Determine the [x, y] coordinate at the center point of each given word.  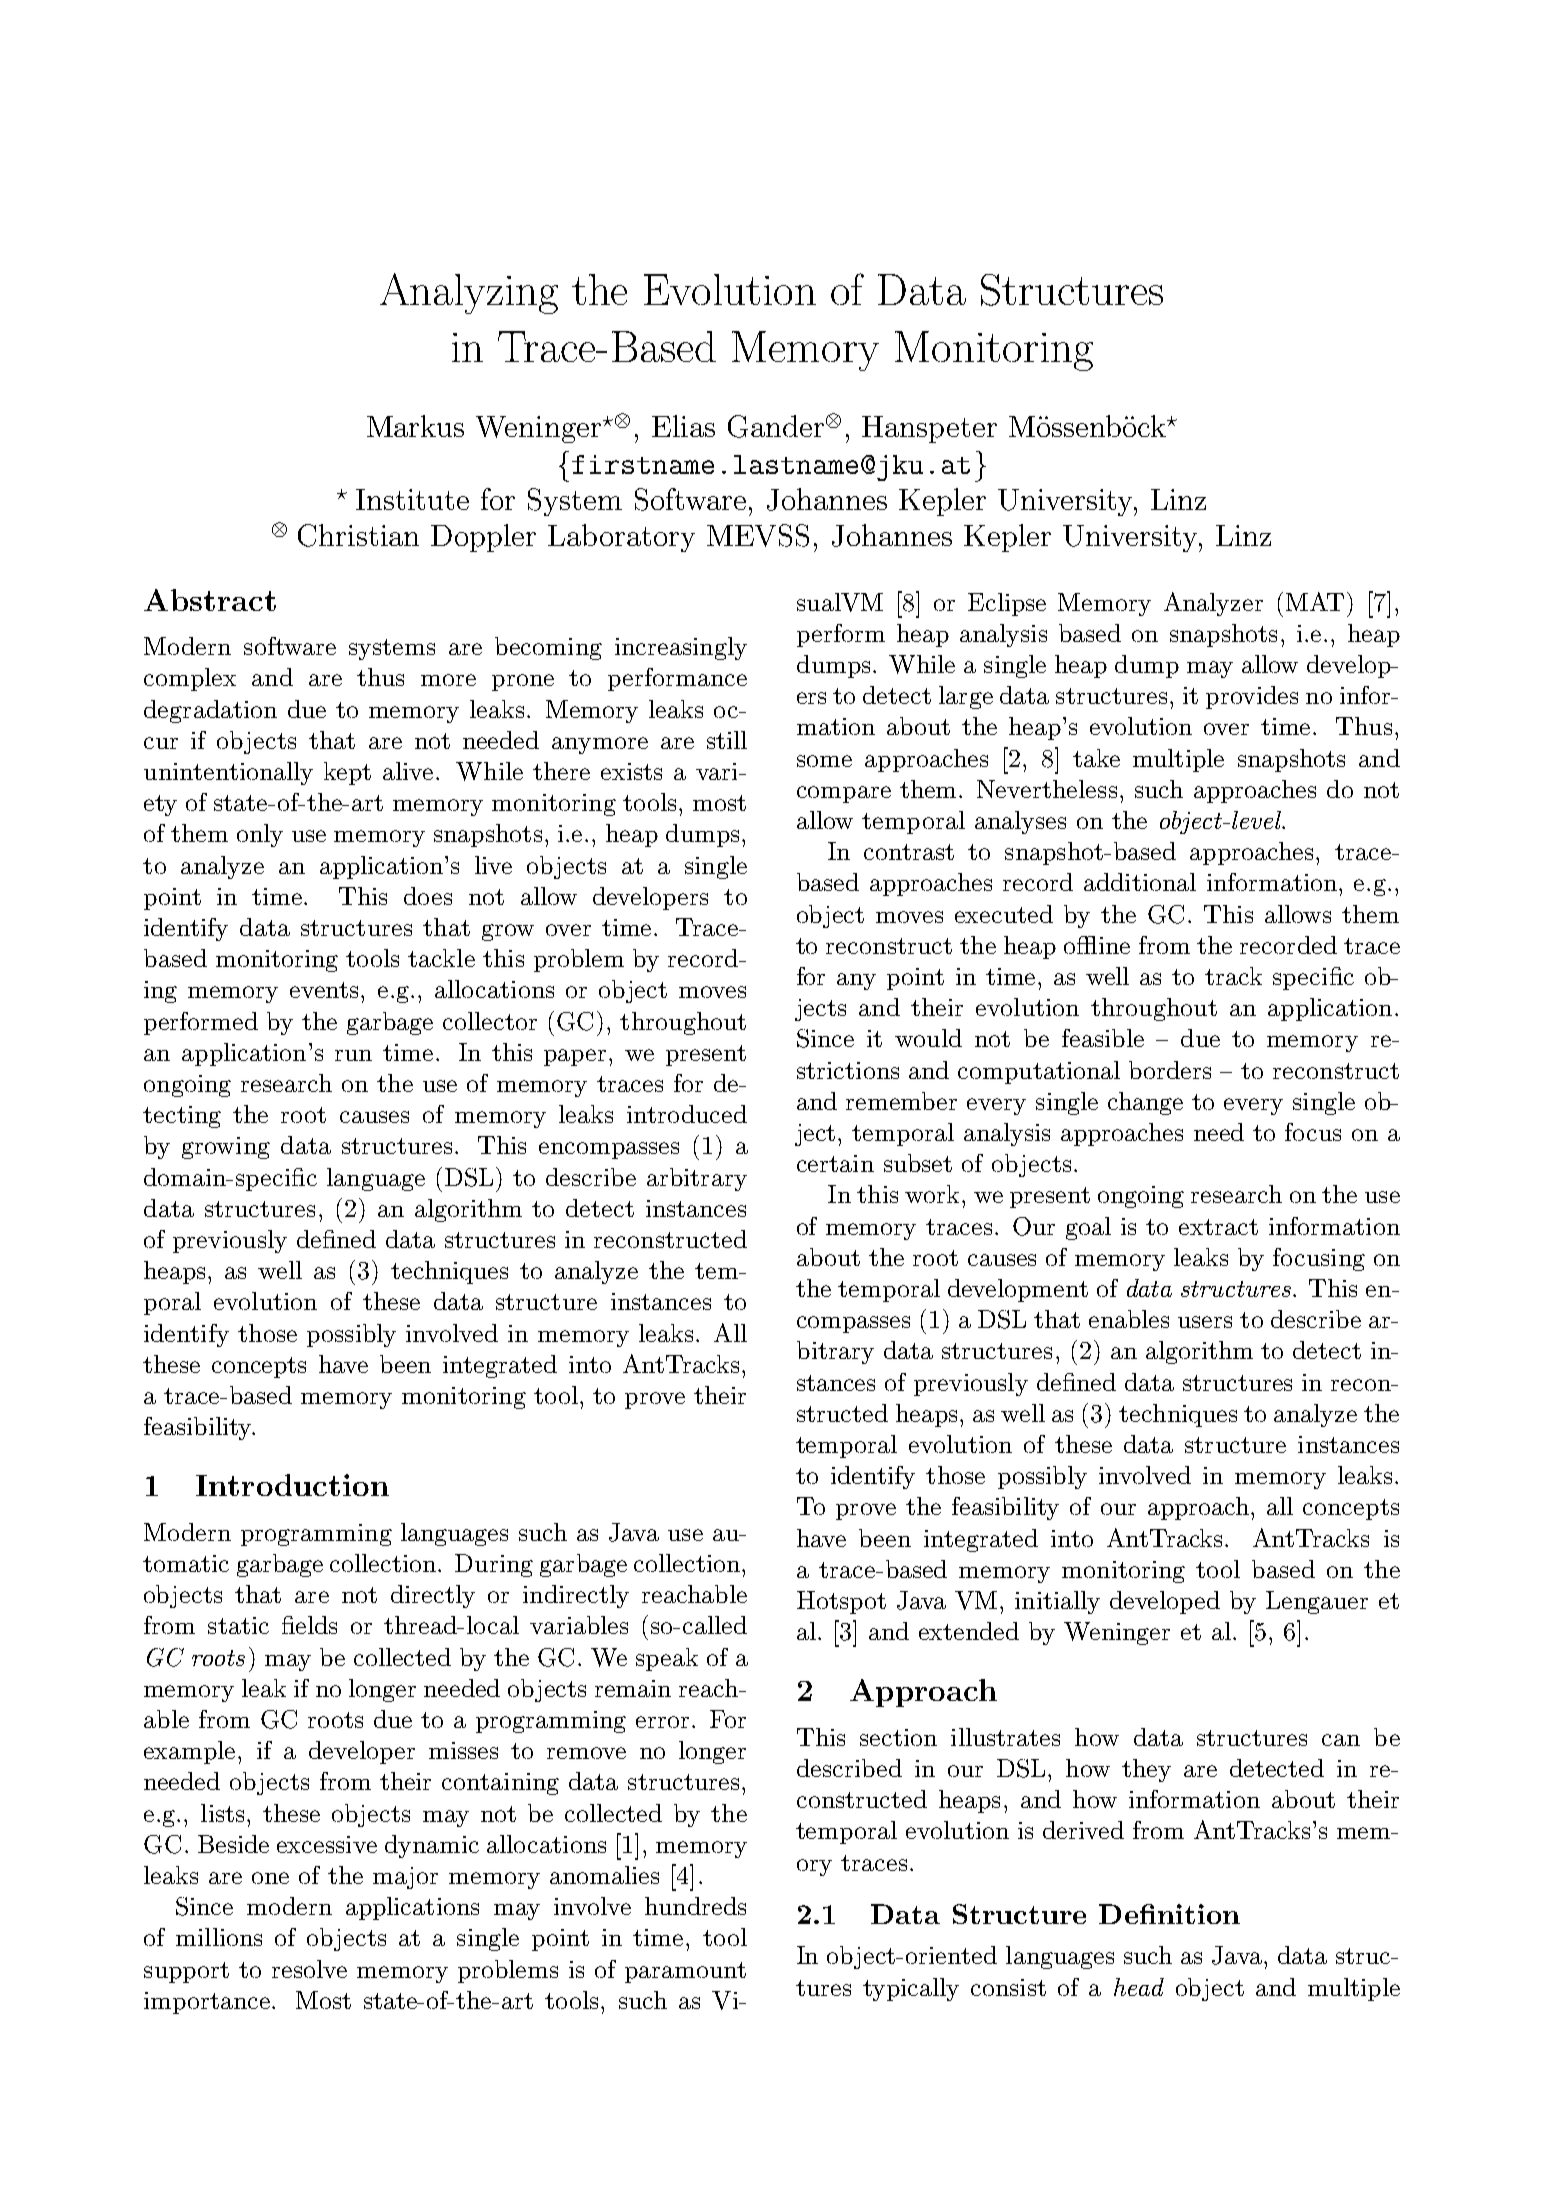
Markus [415, 426]
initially [1057, 1602]
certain [835, 1163]
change [1145, 1103]
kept [347, 773]
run [353, 1055]
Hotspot [841, 1602]
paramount [685, 1972]
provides [1252, 697]
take [1096, 758]
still [727, 740]
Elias [683, 426]
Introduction [292, 1485]
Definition [1169, 1914]
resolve [309, 1969]
